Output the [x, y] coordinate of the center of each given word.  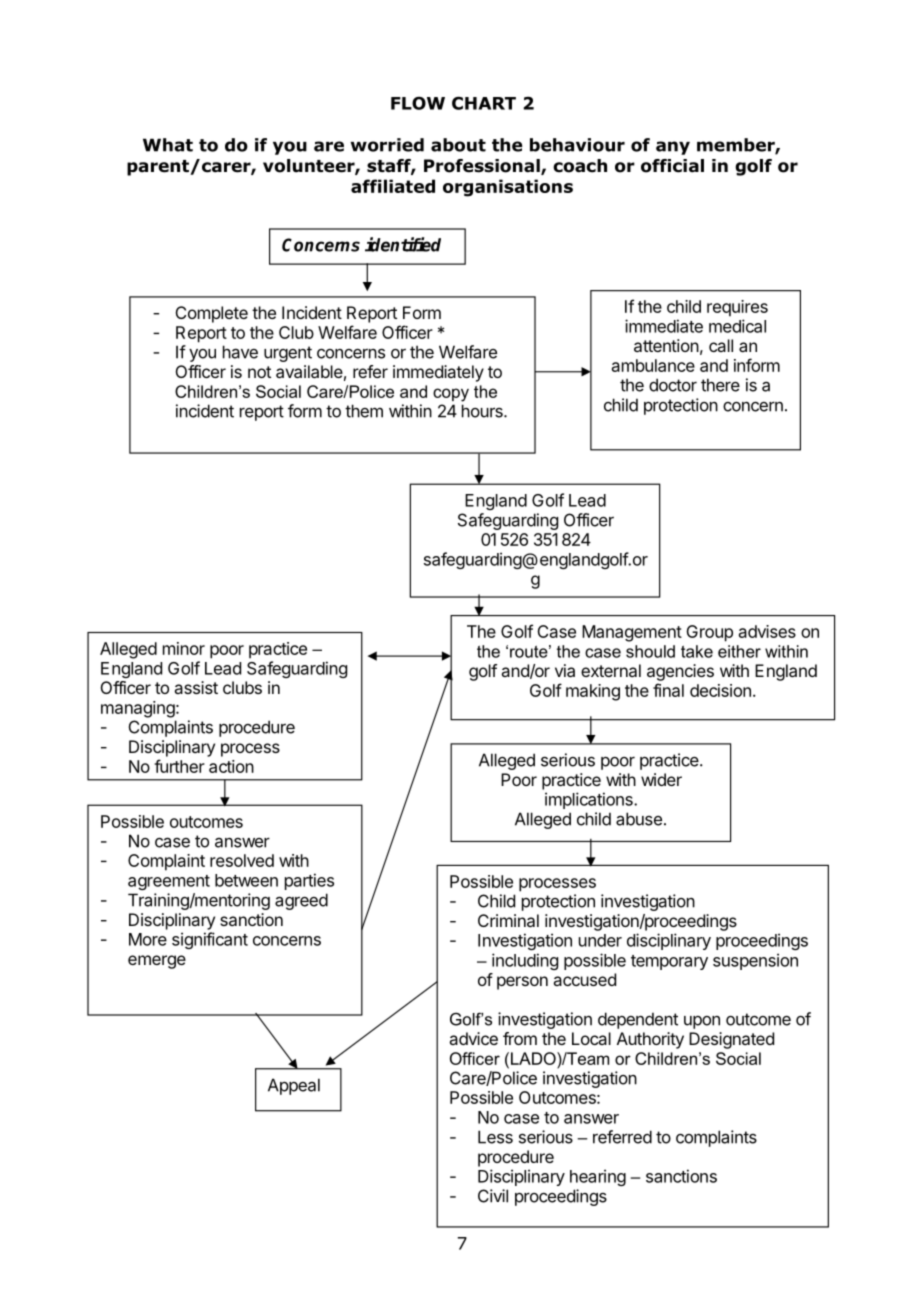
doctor [673, 385]
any [673, 148]
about [458, 145]
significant [210, 940]
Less [495, 1137]
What [168, 145]
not [259, 372]
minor [184, 648]
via [565, 670]
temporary [669, 962]
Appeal [294, 1086]
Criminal [508, 920]
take [697, 651]
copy [451, 395]
